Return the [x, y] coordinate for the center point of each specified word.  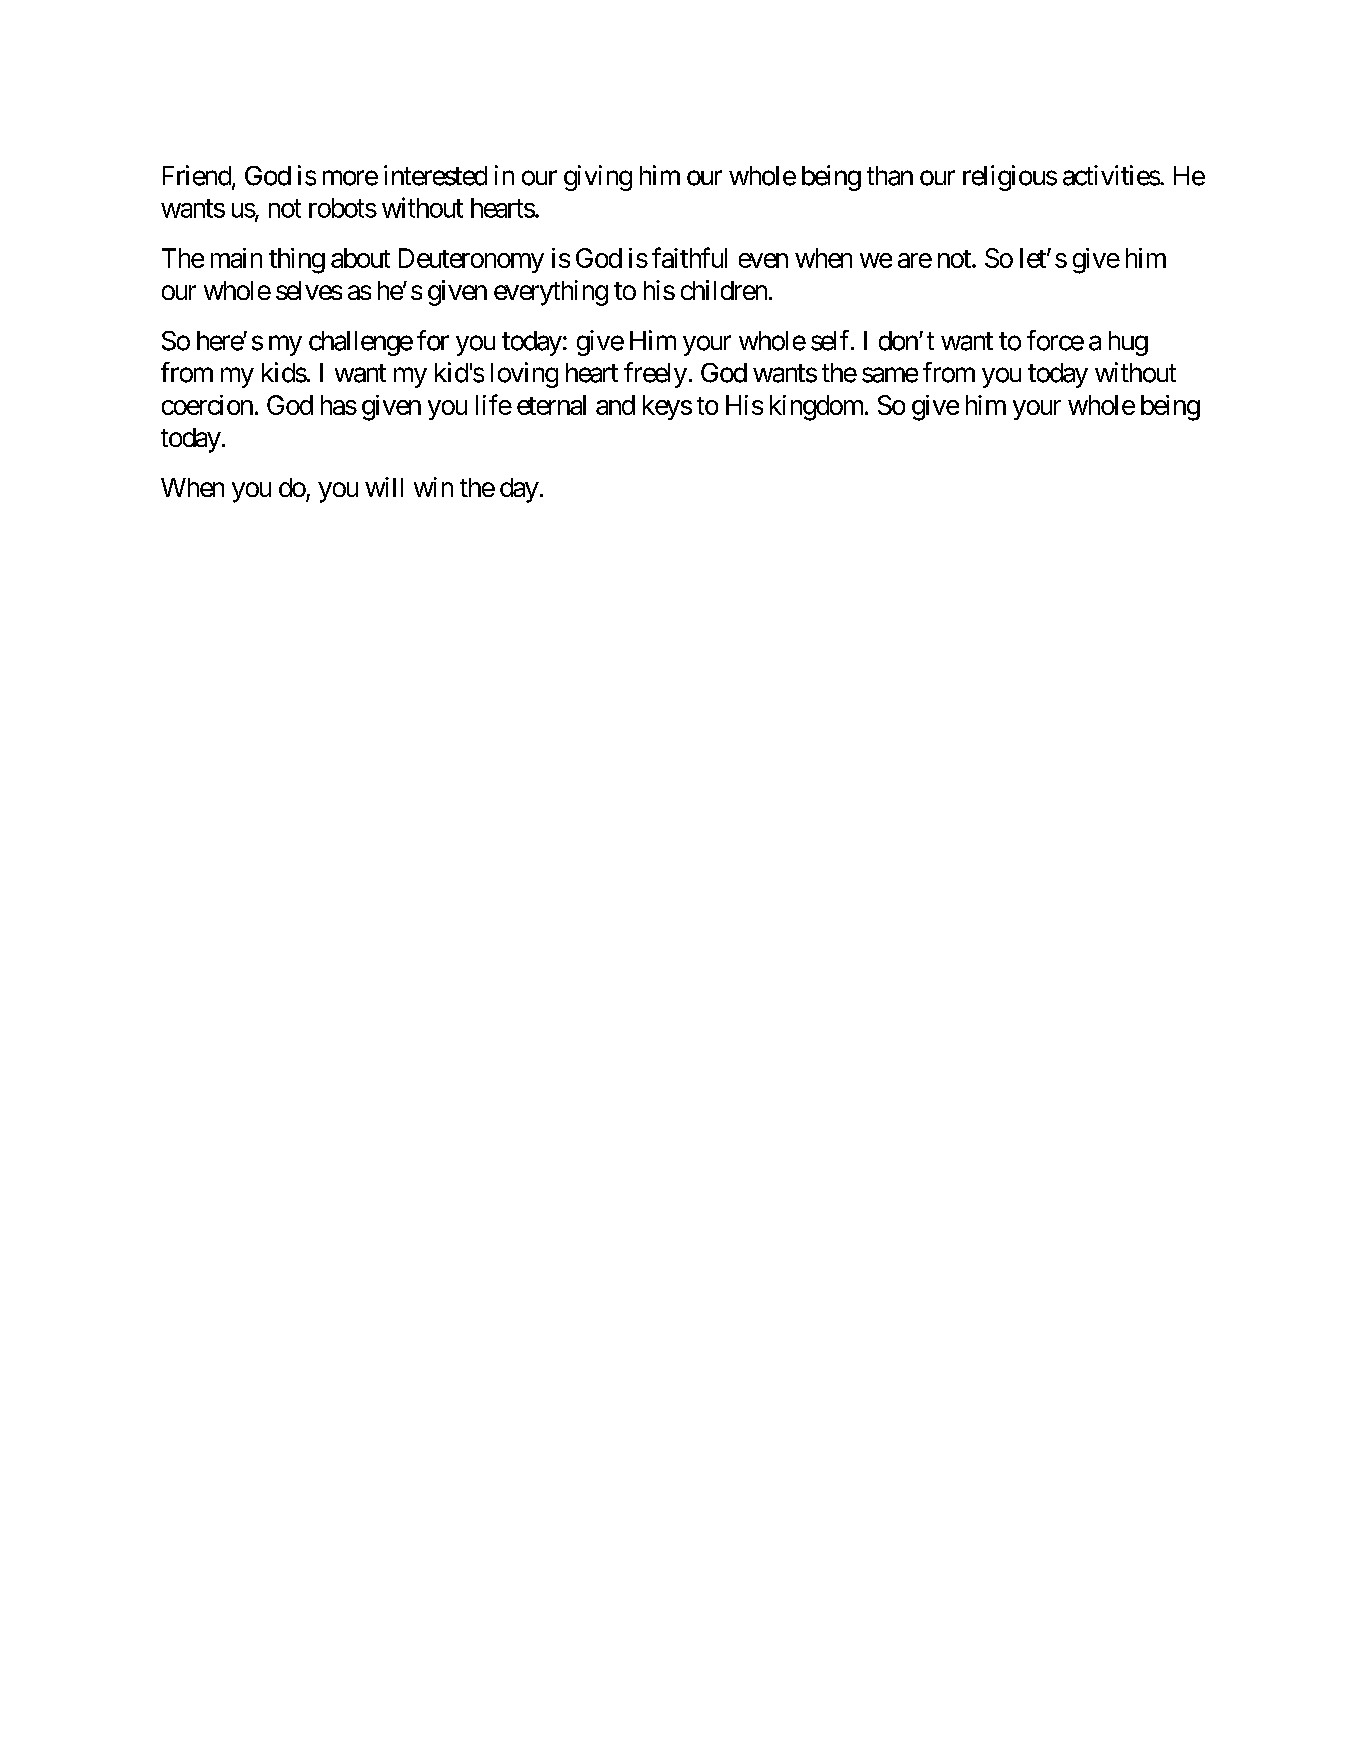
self [831, 340]
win [433, 487]
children [724, 290]
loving [524, 375]
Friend [197, 175]
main [236, 258]
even [763, 260]
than [890, 176]
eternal [551, 405]
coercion [207, 405]
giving [598, 178]
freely [655, 375]
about [360, 258]
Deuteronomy [471, 260]
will [384, 487]
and [615, 405]
